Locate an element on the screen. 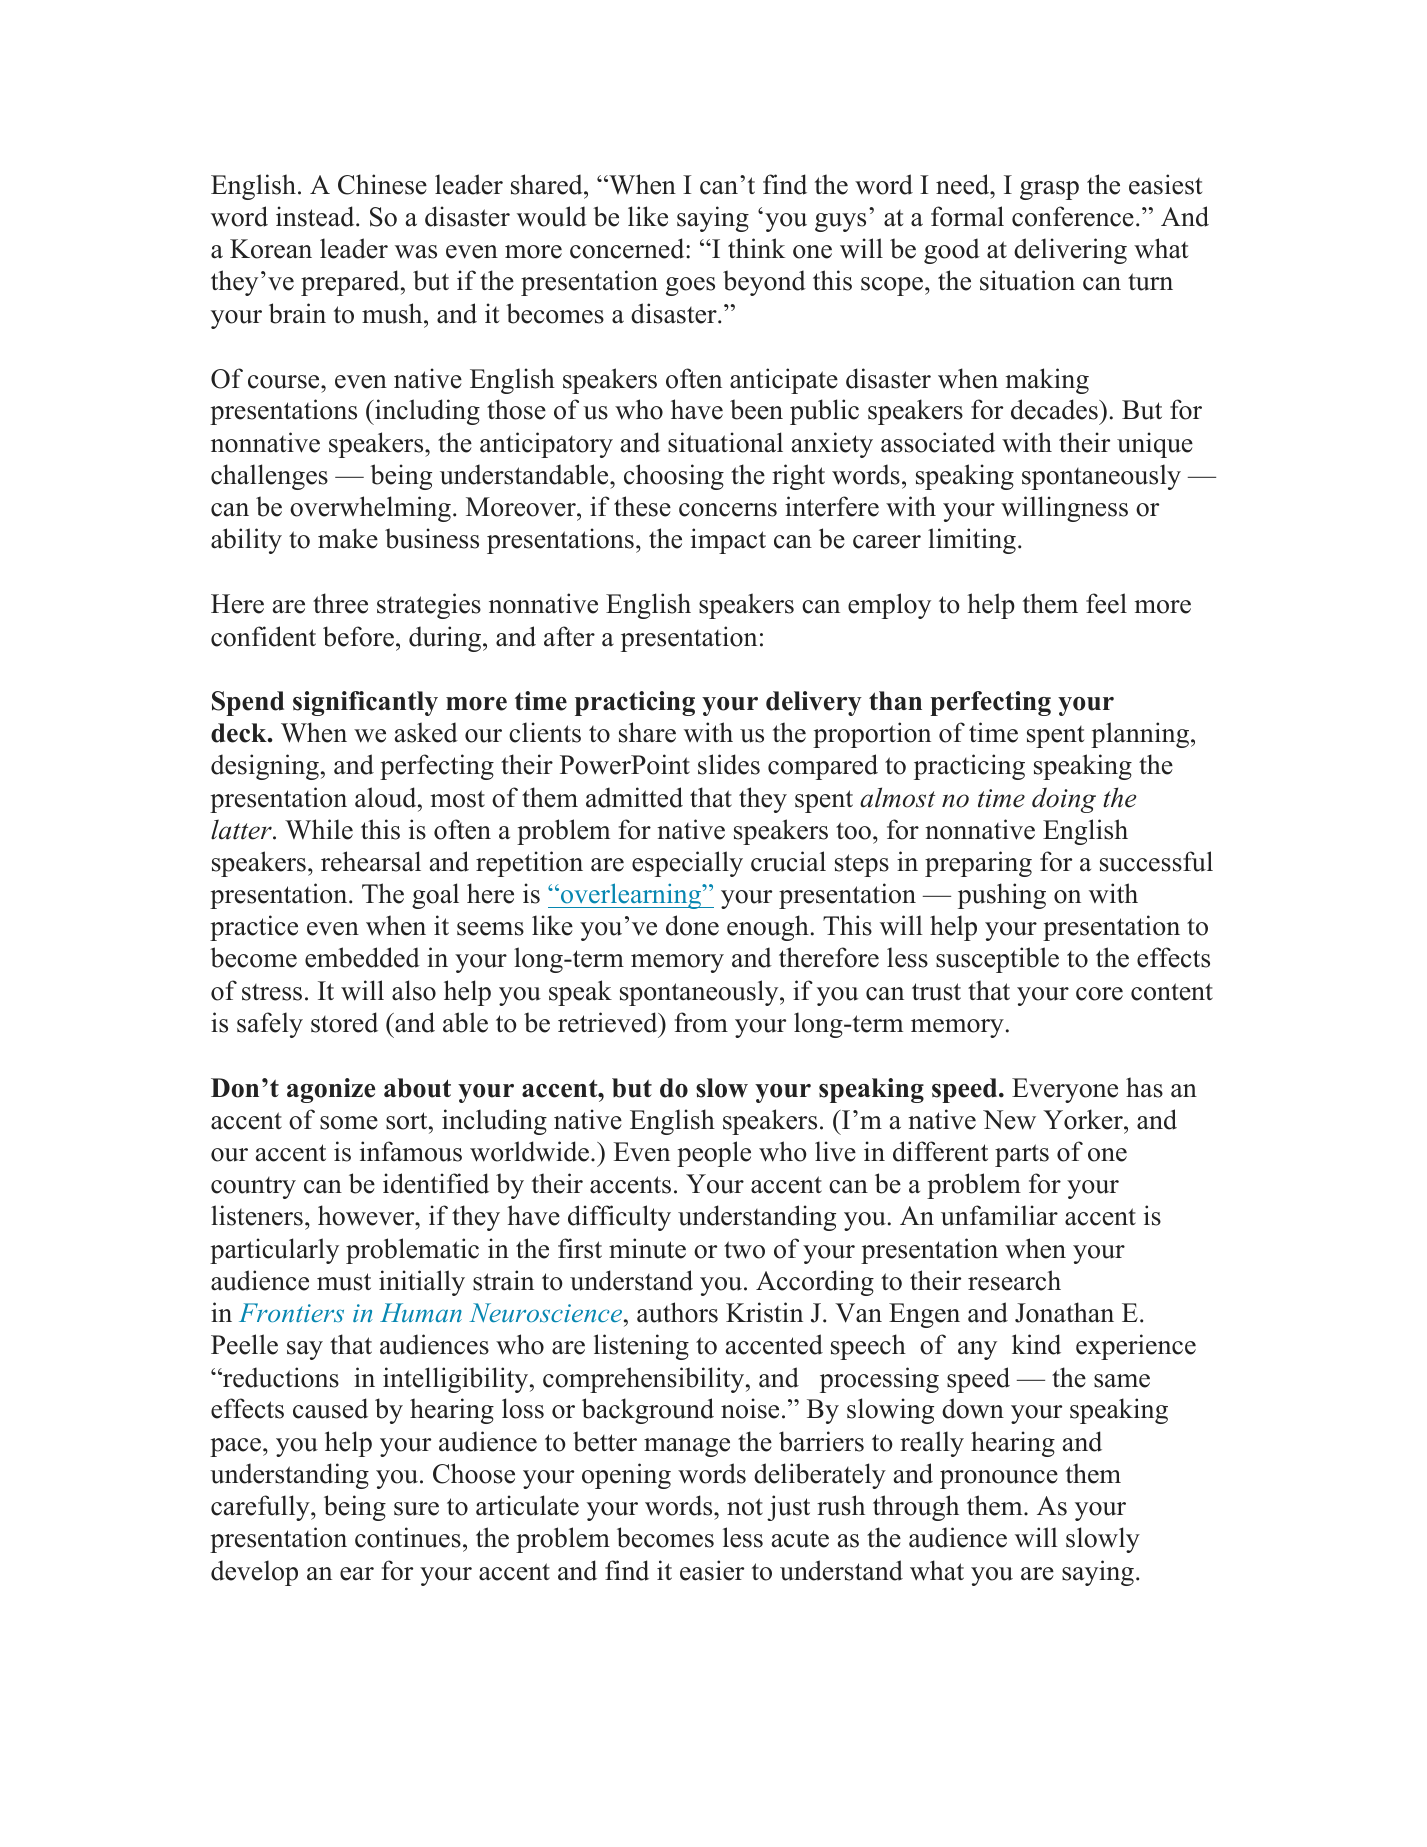 This screenshot has width=1427, height=1847. continues is located at coordinates (408, 1537).
